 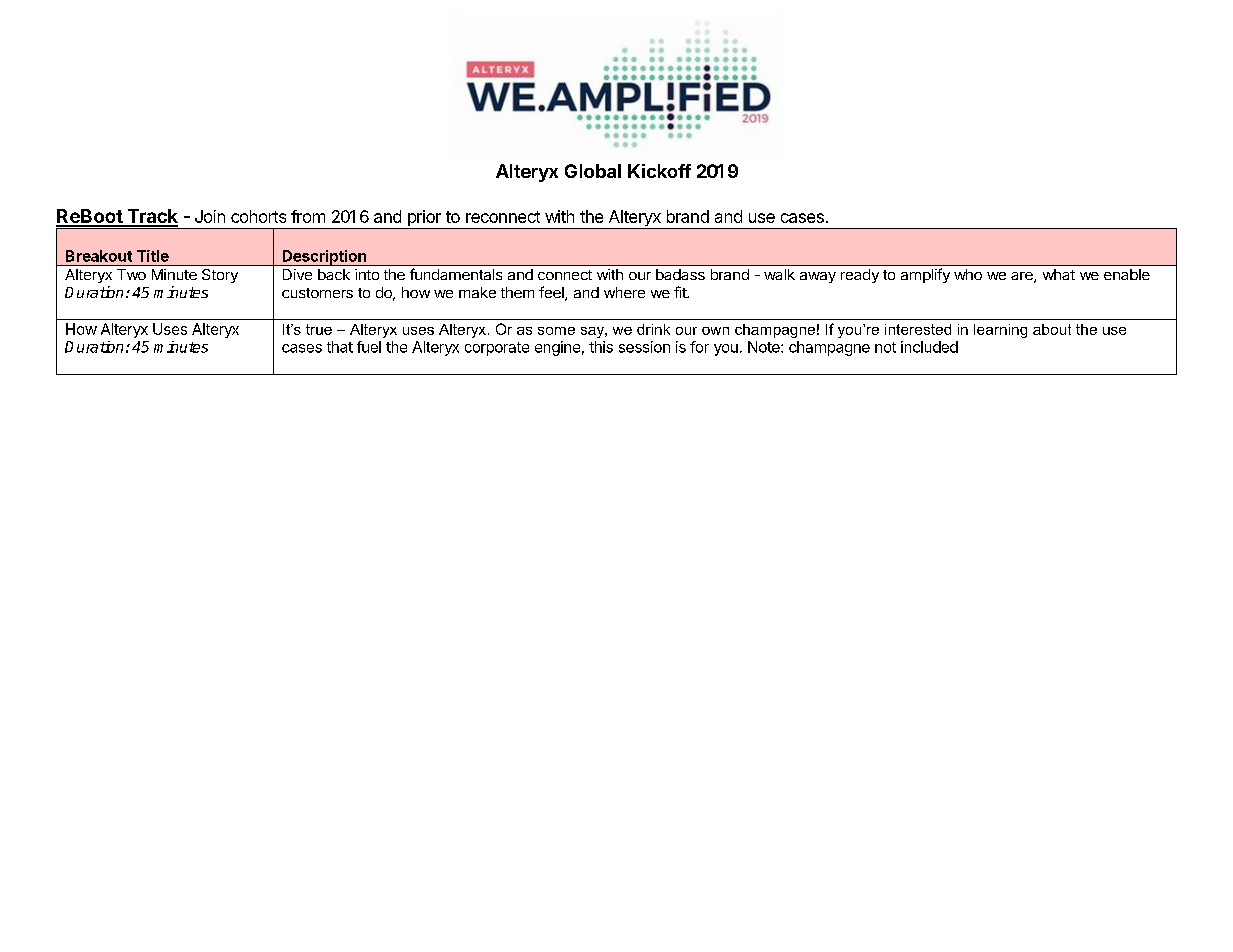 I want to click on this, so click(x=601, y=347).
